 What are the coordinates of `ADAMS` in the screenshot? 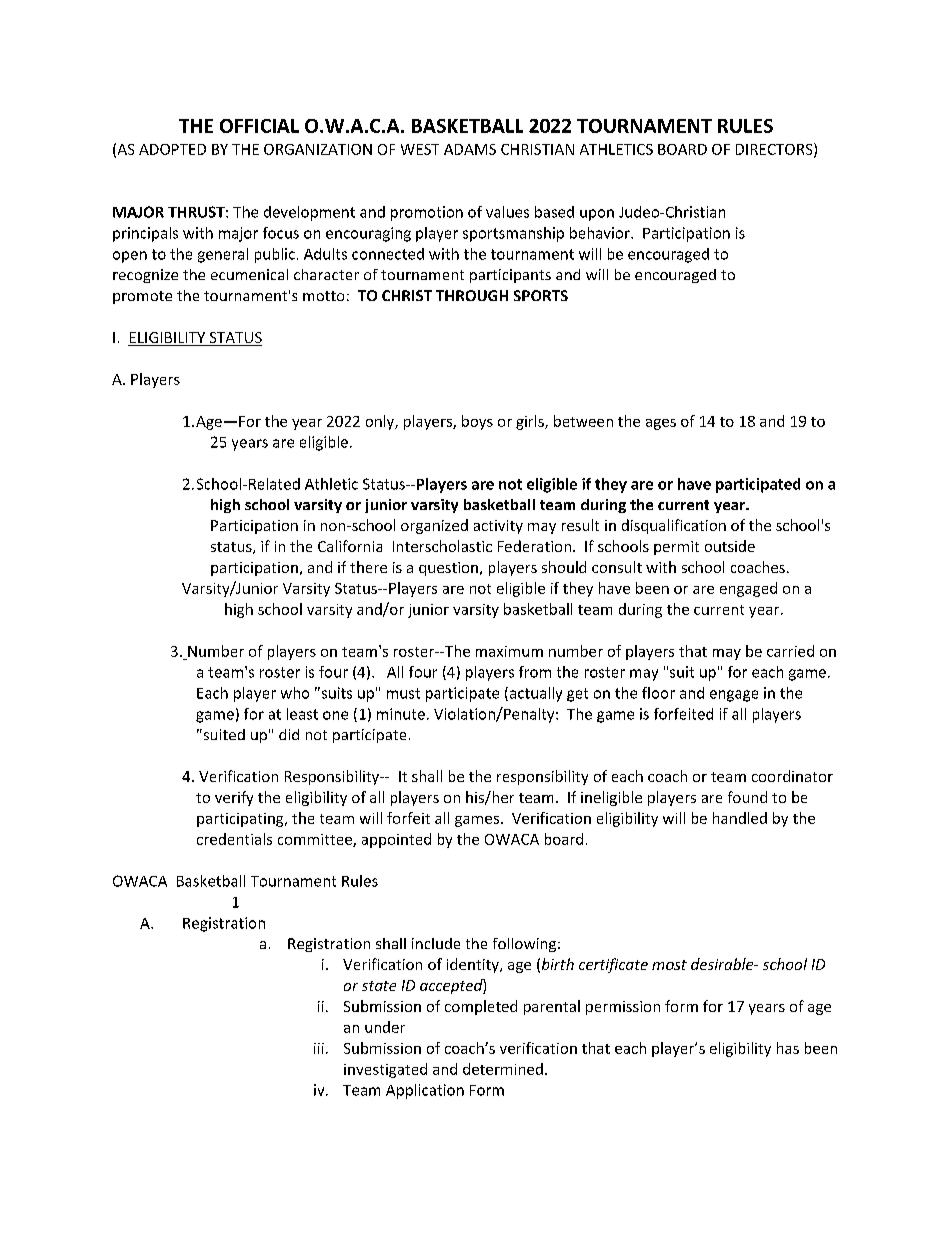 It's located at (470, 149).
